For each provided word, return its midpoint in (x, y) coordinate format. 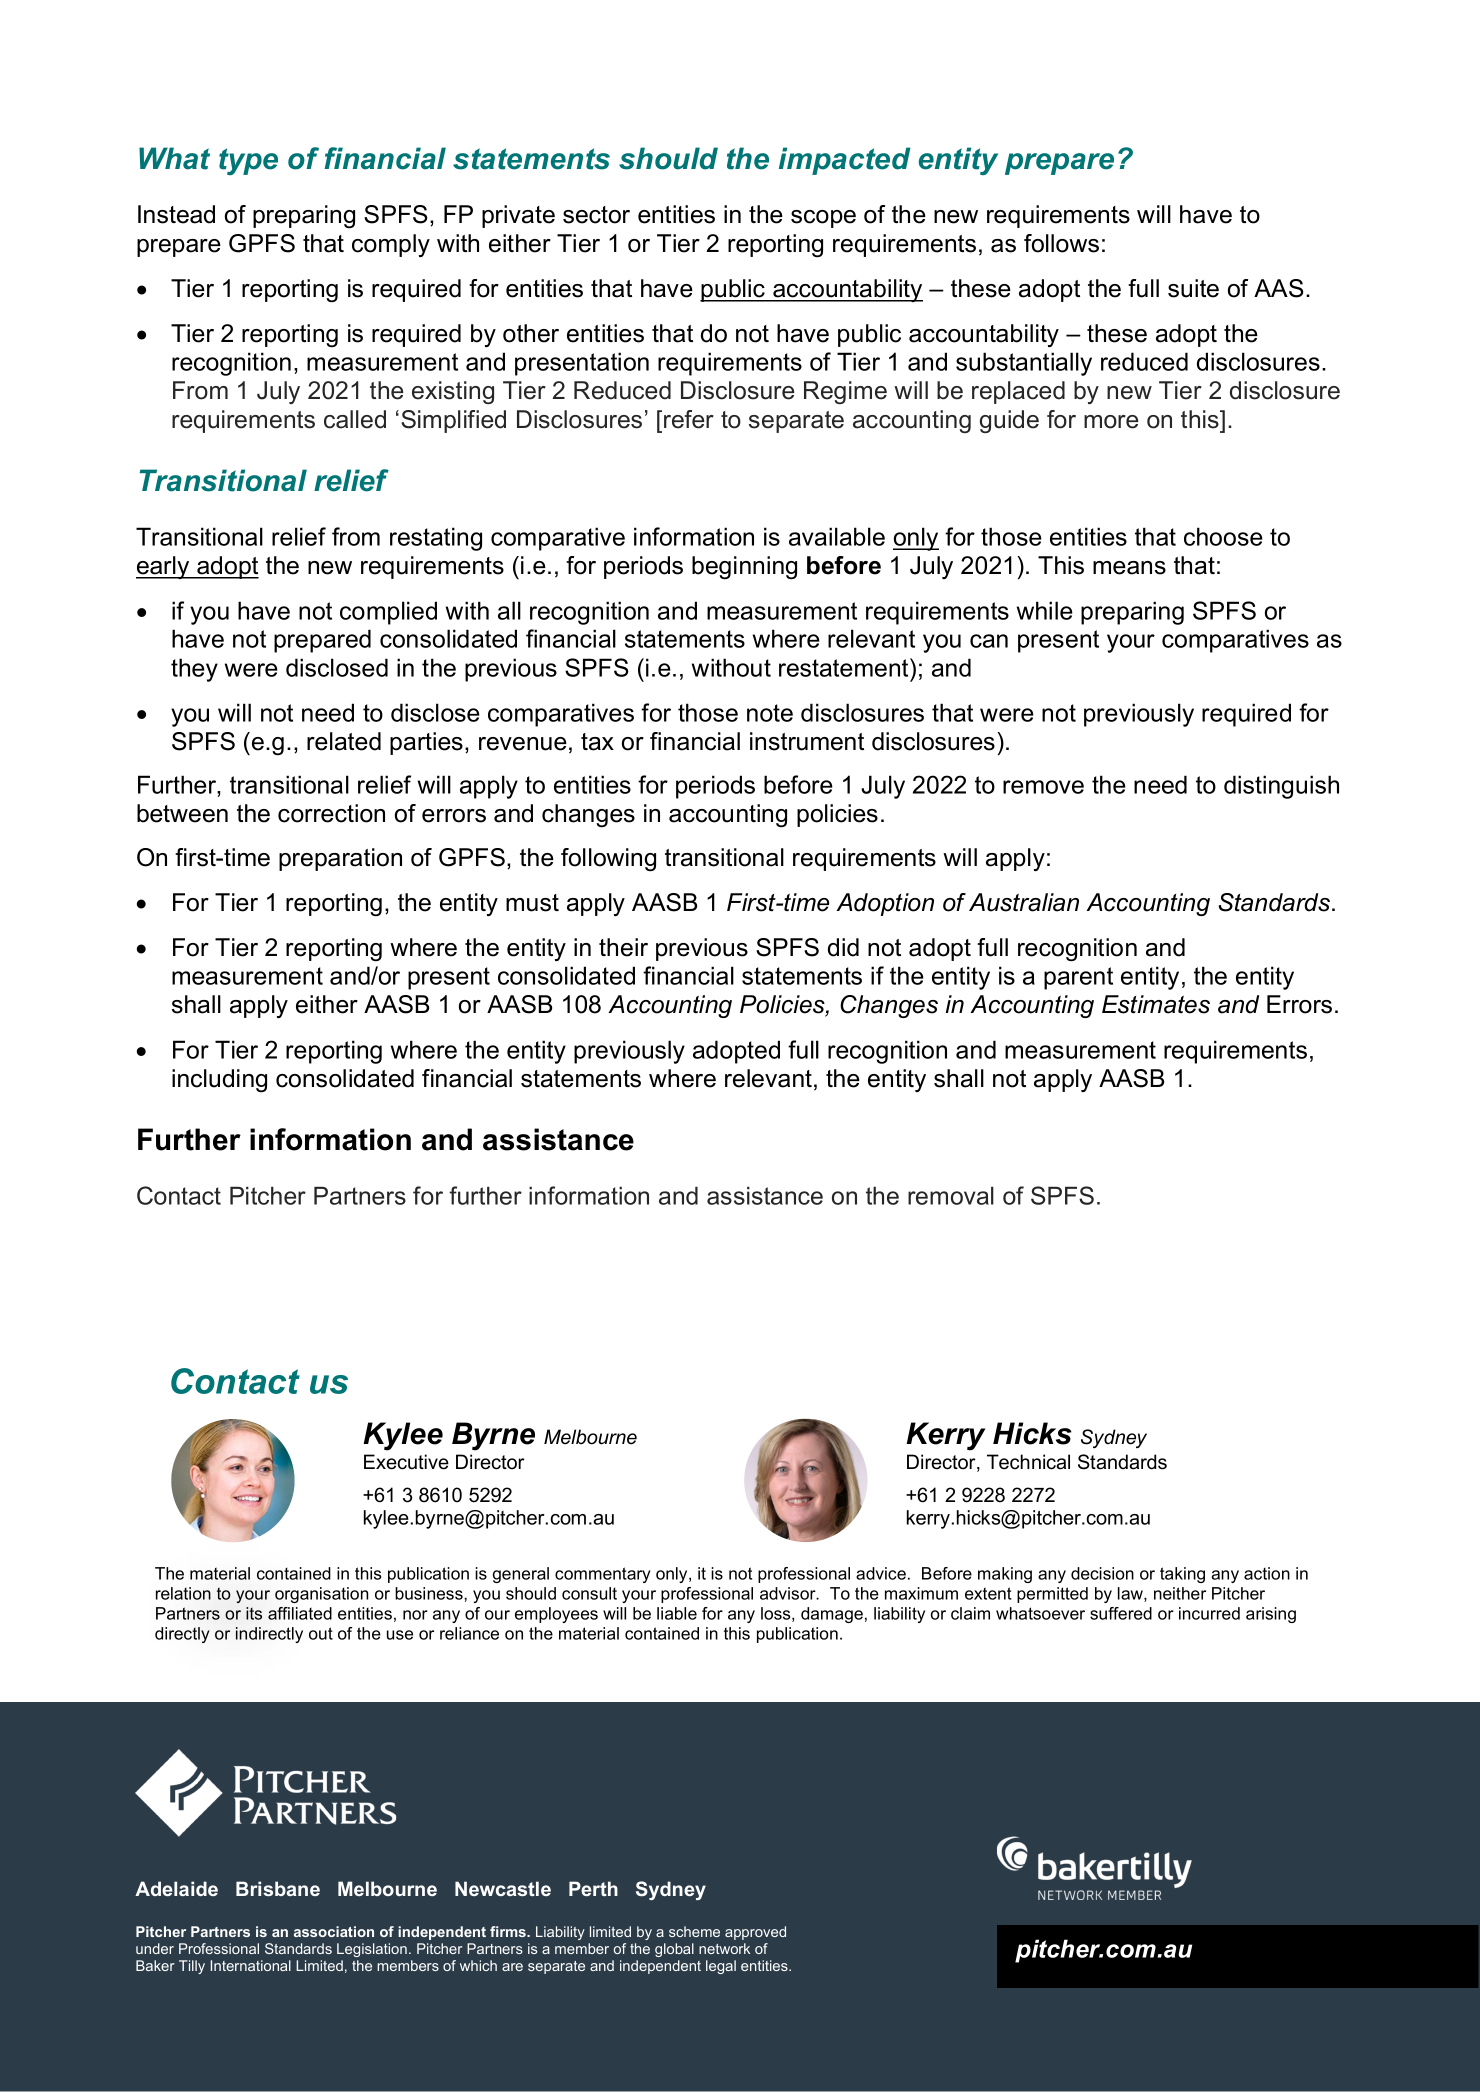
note (770, 713)
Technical (1028, 1462)
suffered (1121, 1613)
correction (331, 813)
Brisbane (278, 1888)
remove (1043, 787)
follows (1061, 243)
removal (951, 1195)
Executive (406, 1462)
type (248, 161)
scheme (694, 1931)
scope (823, 219)
